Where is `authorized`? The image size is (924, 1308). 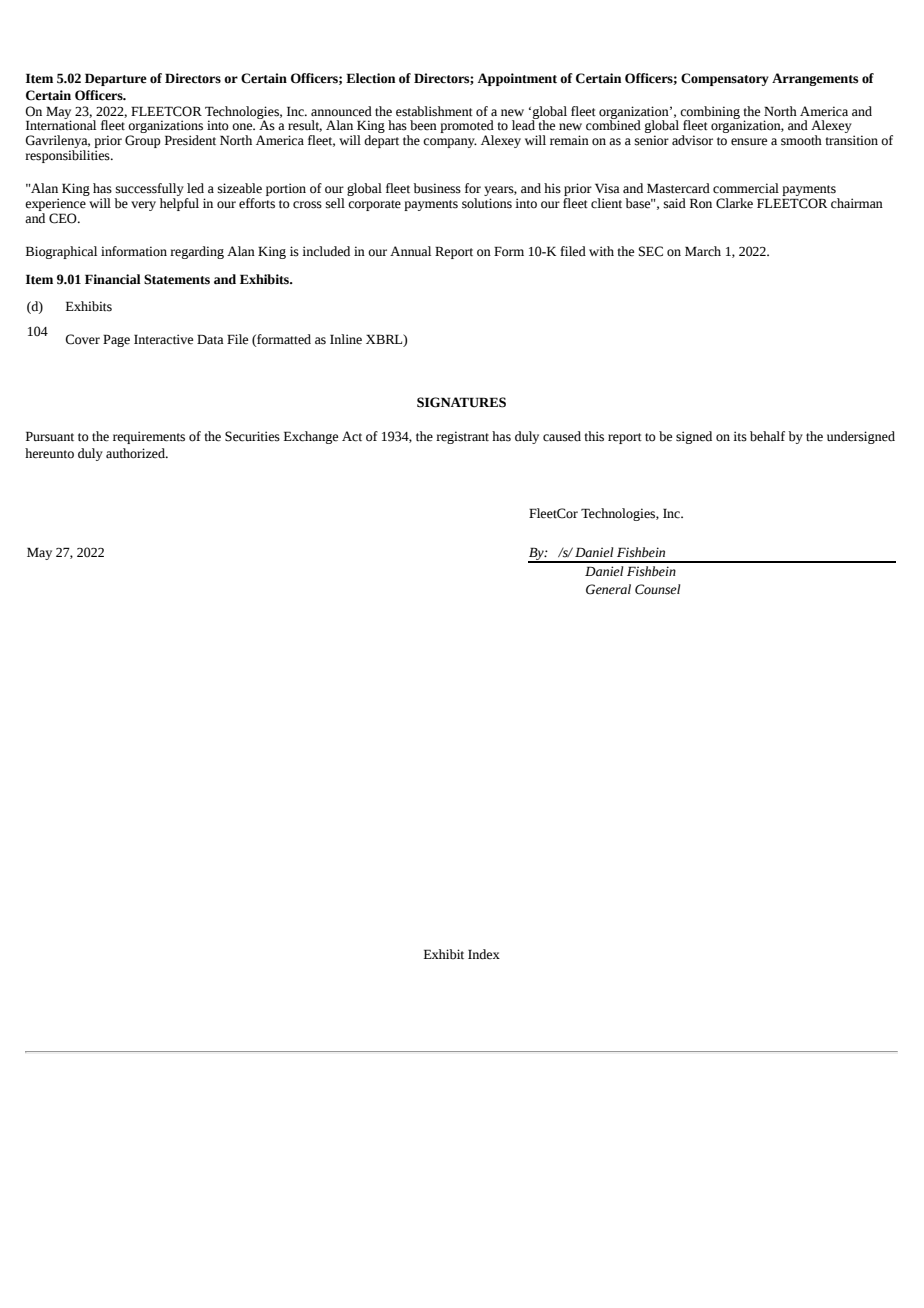 authorized is located at coordinates (136, 453).
